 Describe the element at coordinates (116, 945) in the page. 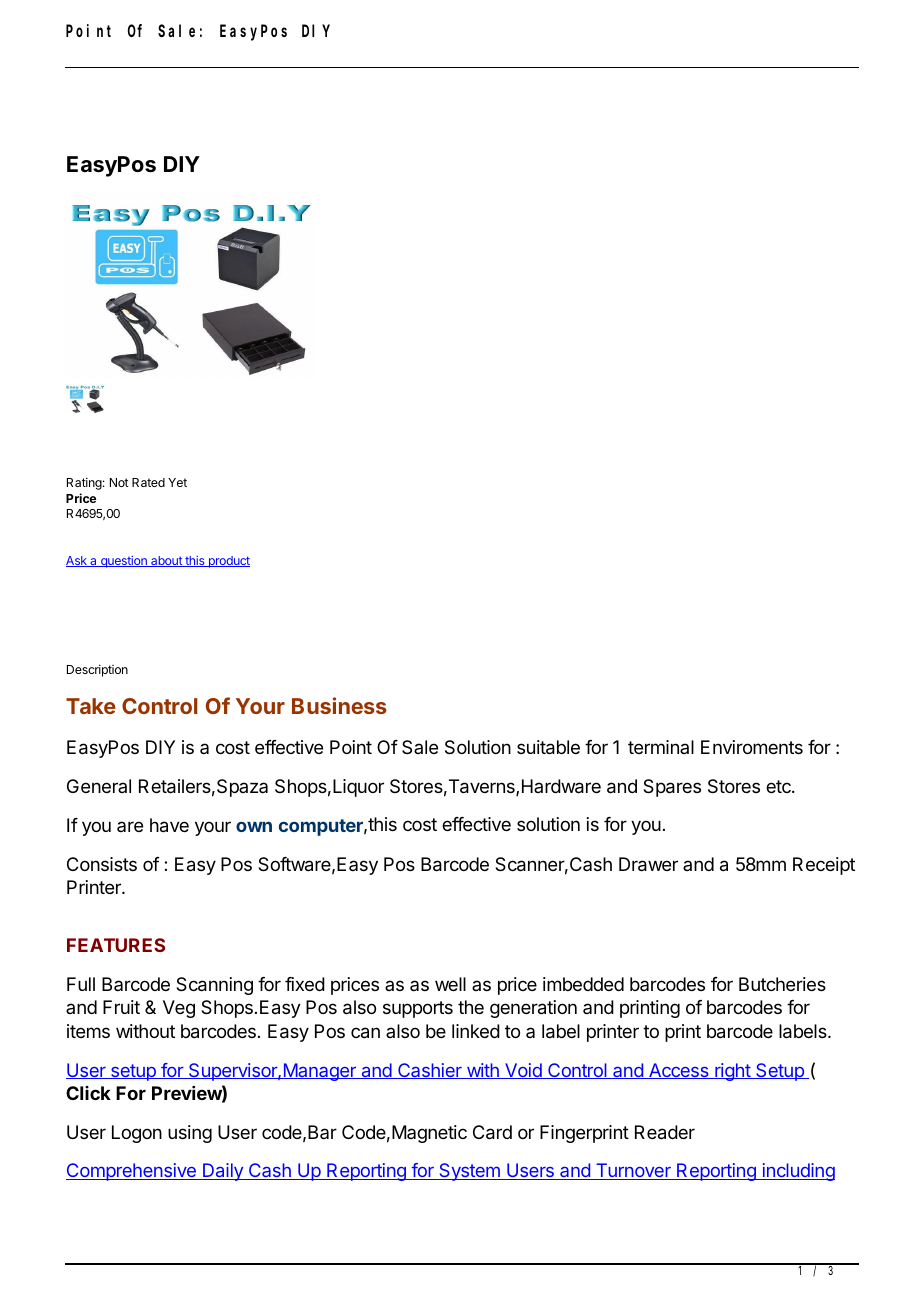

I see `FEATURES` at that location.
